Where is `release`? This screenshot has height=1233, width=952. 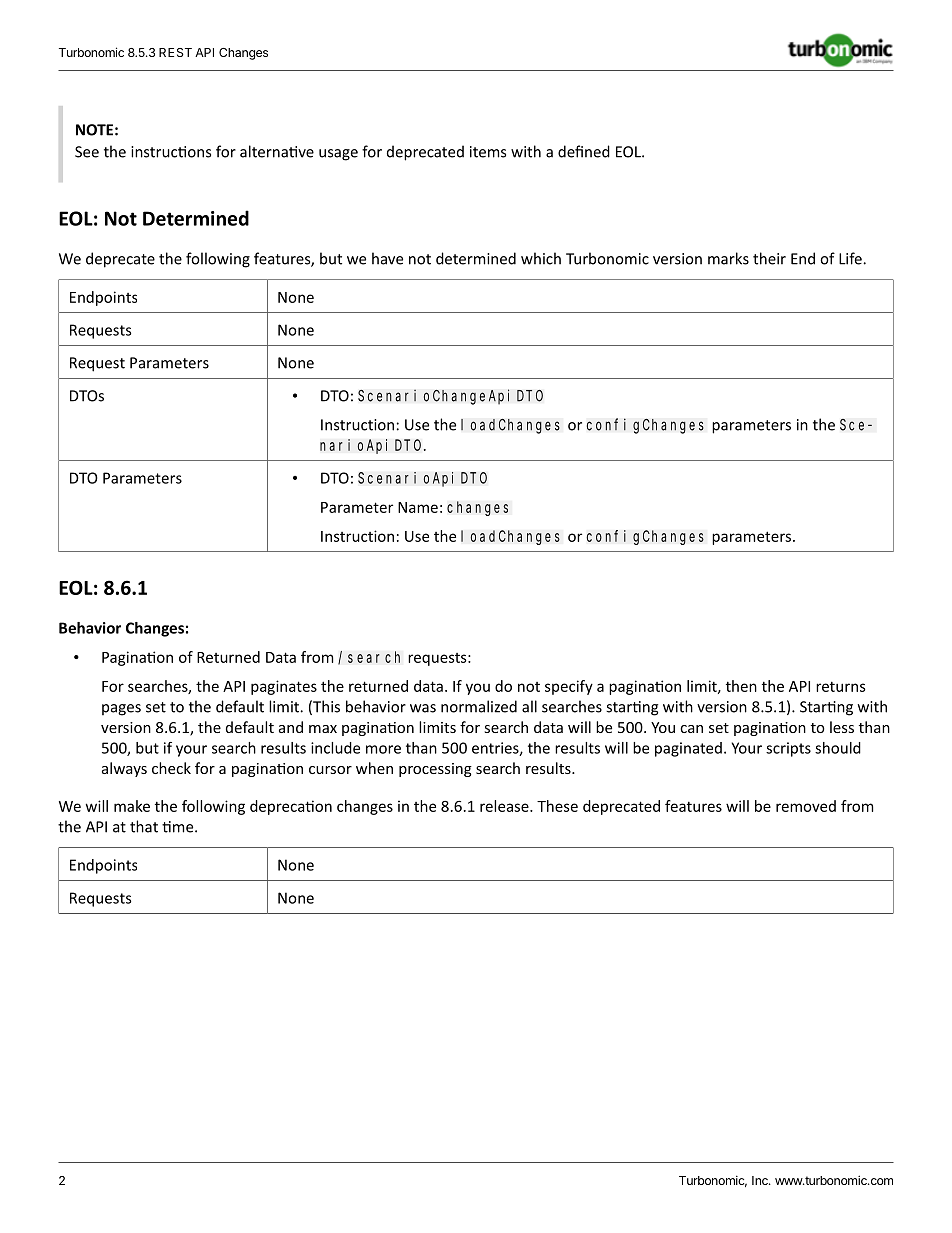
release is located at coordinates (505, 806).
